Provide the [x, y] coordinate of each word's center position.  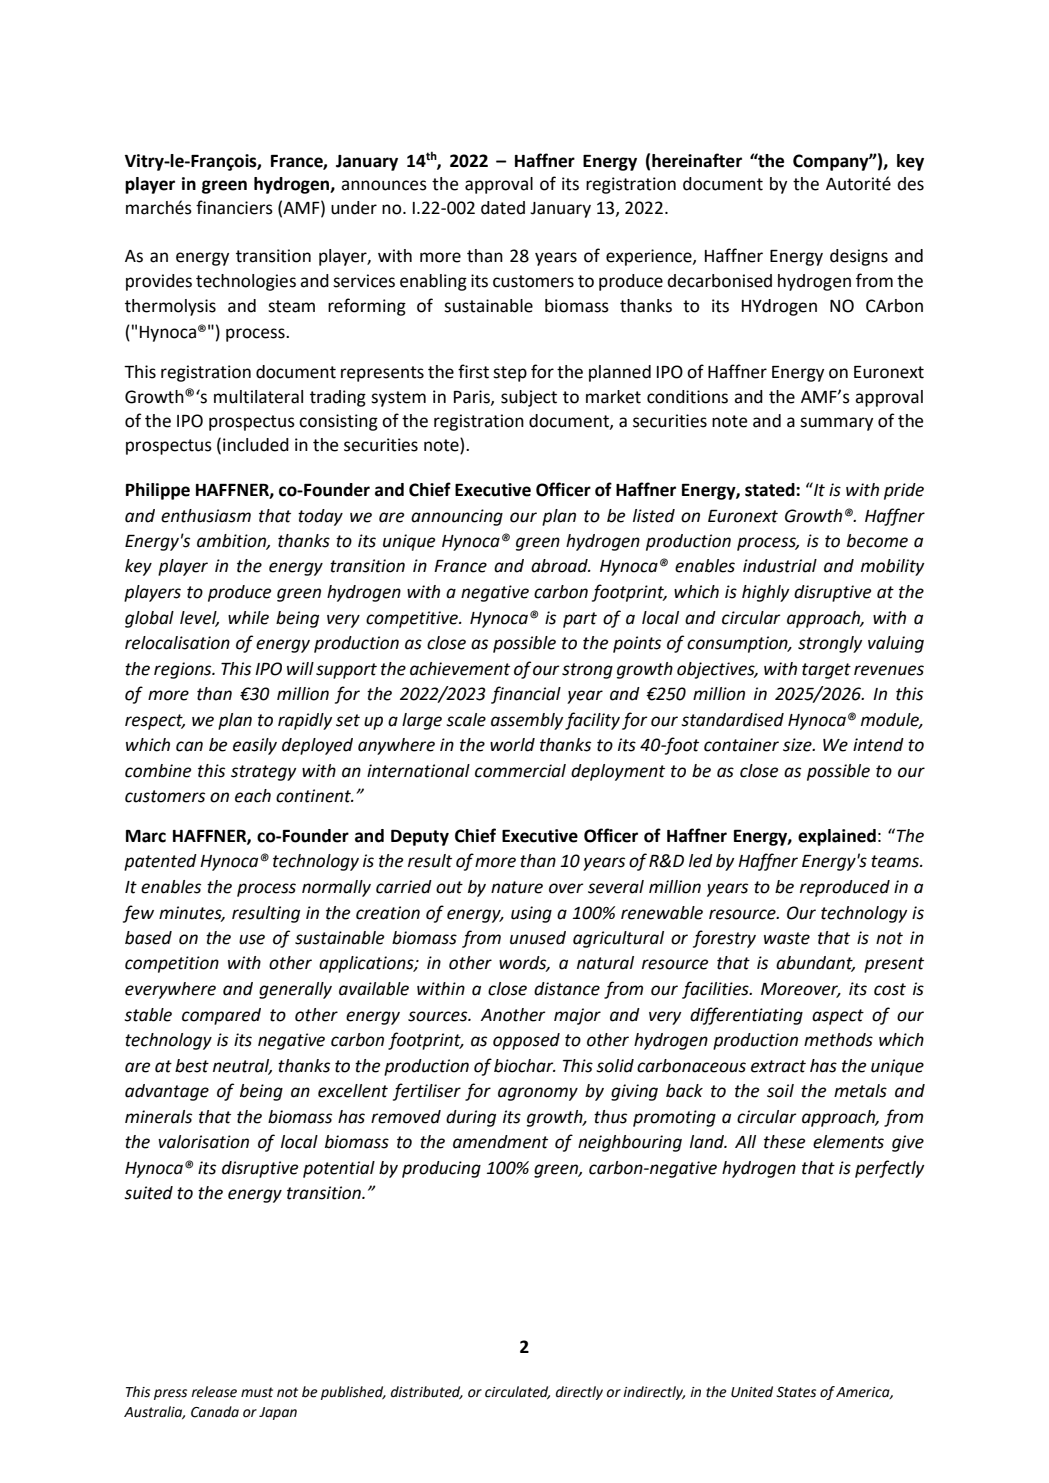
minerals [158, 1117]
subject [529, 398]
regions [184, 670]
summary [836, 424]
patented [160, 862]
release [214, 1392]
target [826, 671]
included [256, 445]
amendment [500, 1142]
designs [859, 257]
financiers [234, 207]
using [531, 914]
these [784, 1142]
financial [526, 695]
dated [503, 208]
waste [787, 938]
